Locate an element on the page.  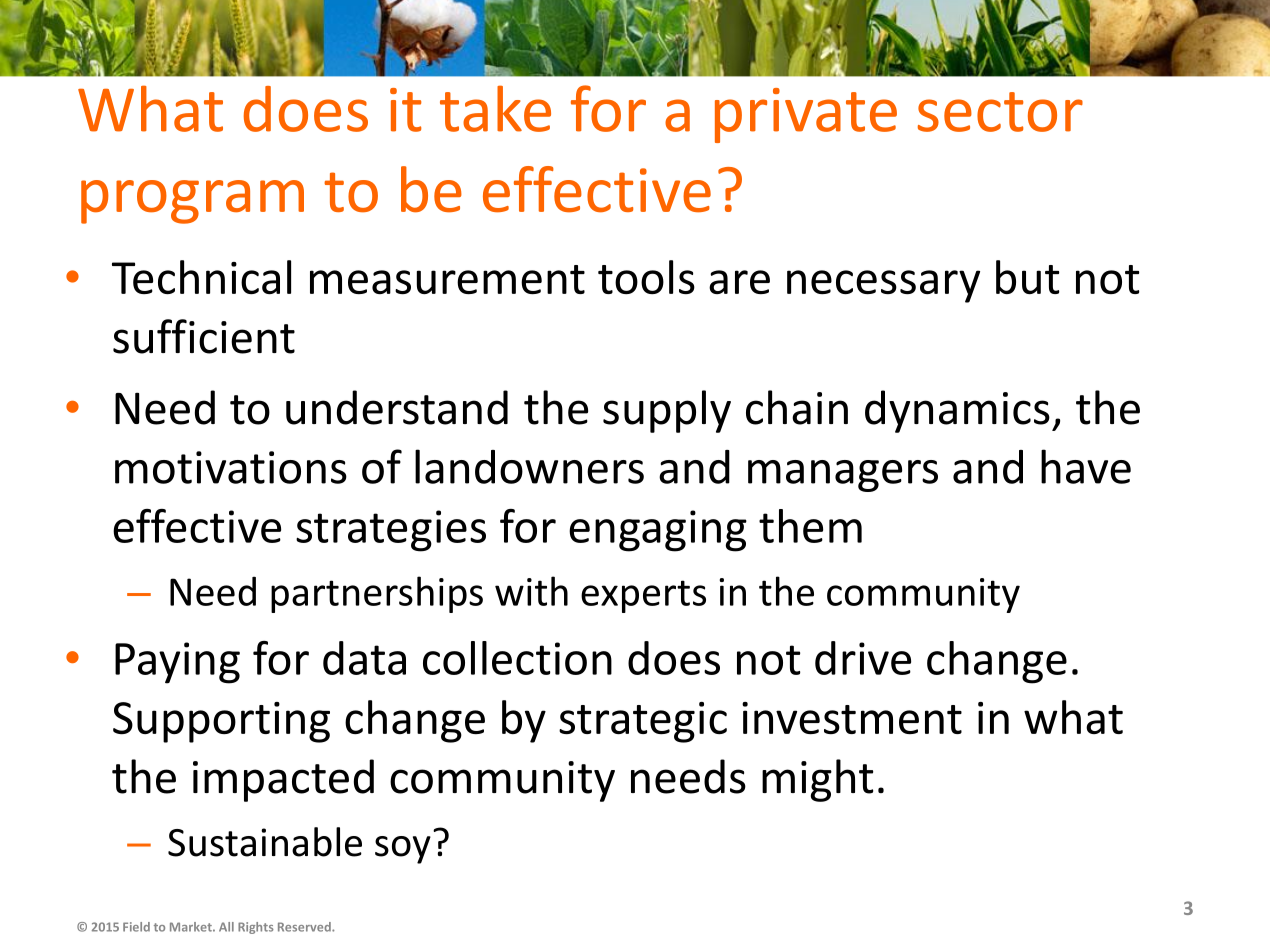
program is located at coordinates (192, 202).
